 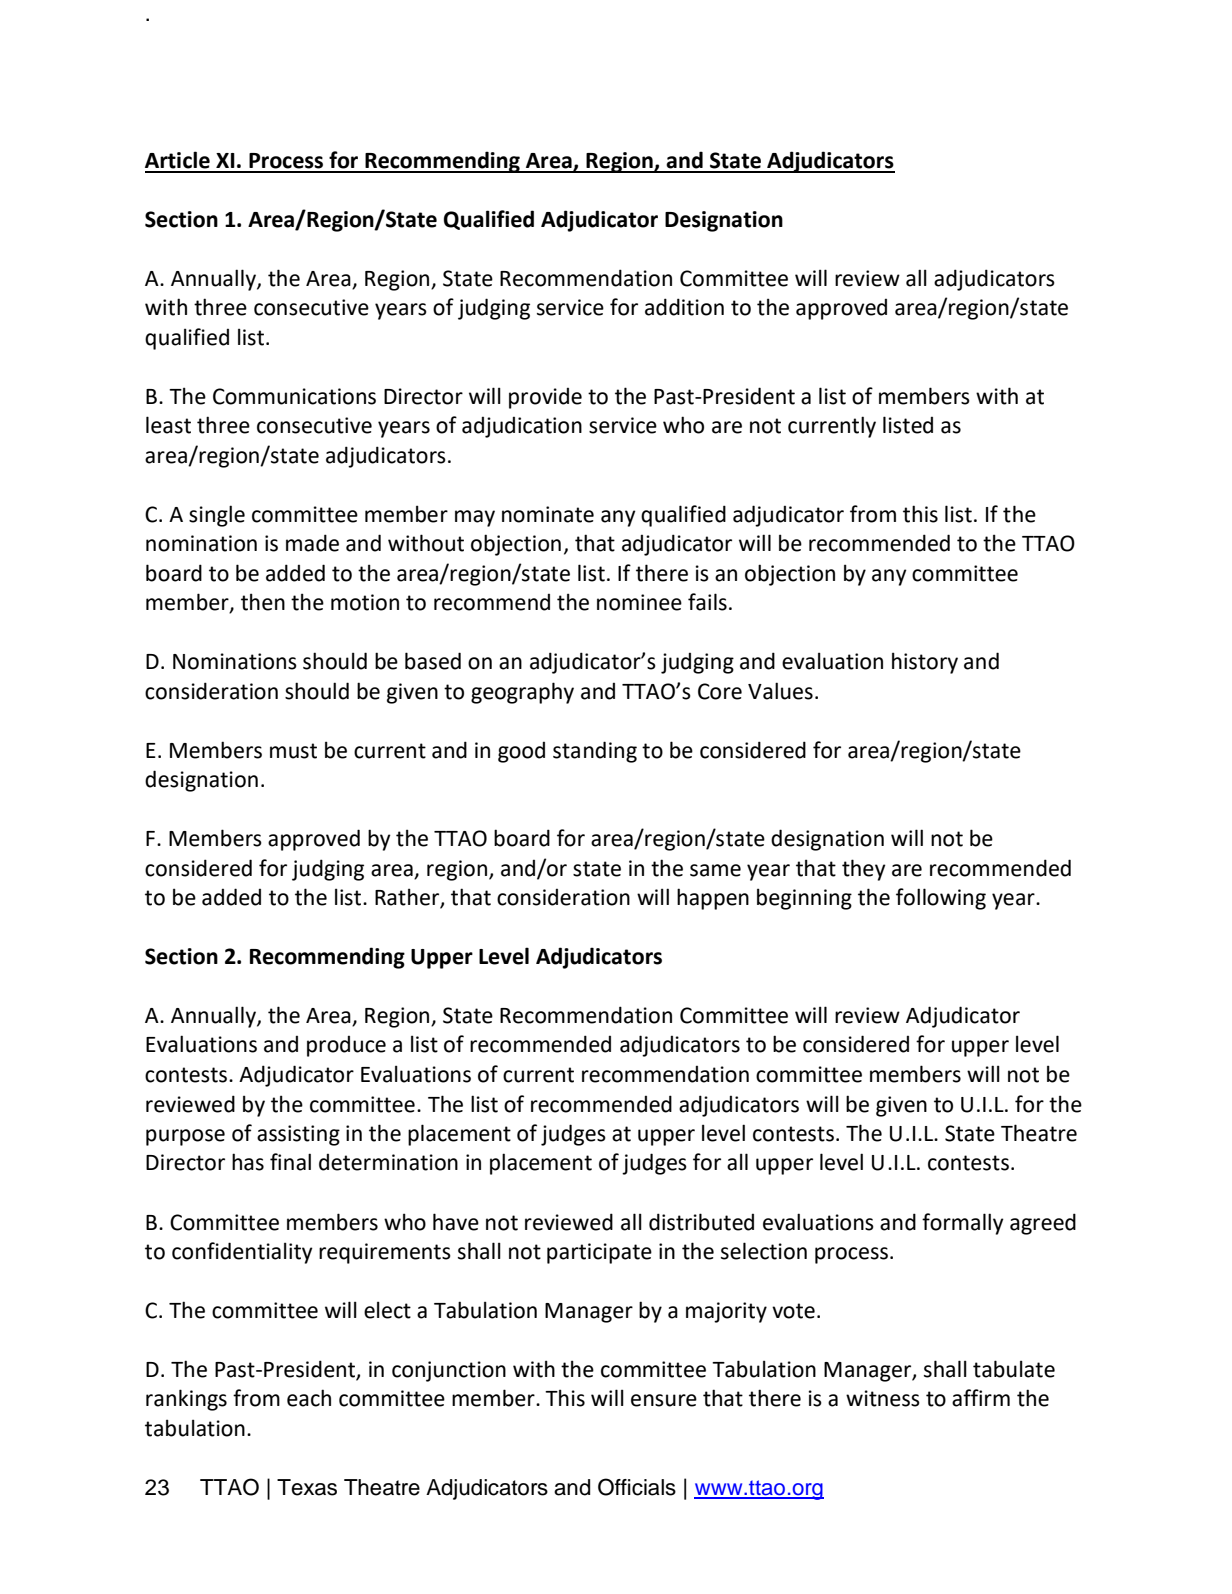 What do you see at coordinates (307, 1487) in the screenshot?
I see `Texas` at bounding box center [307, 1487].
